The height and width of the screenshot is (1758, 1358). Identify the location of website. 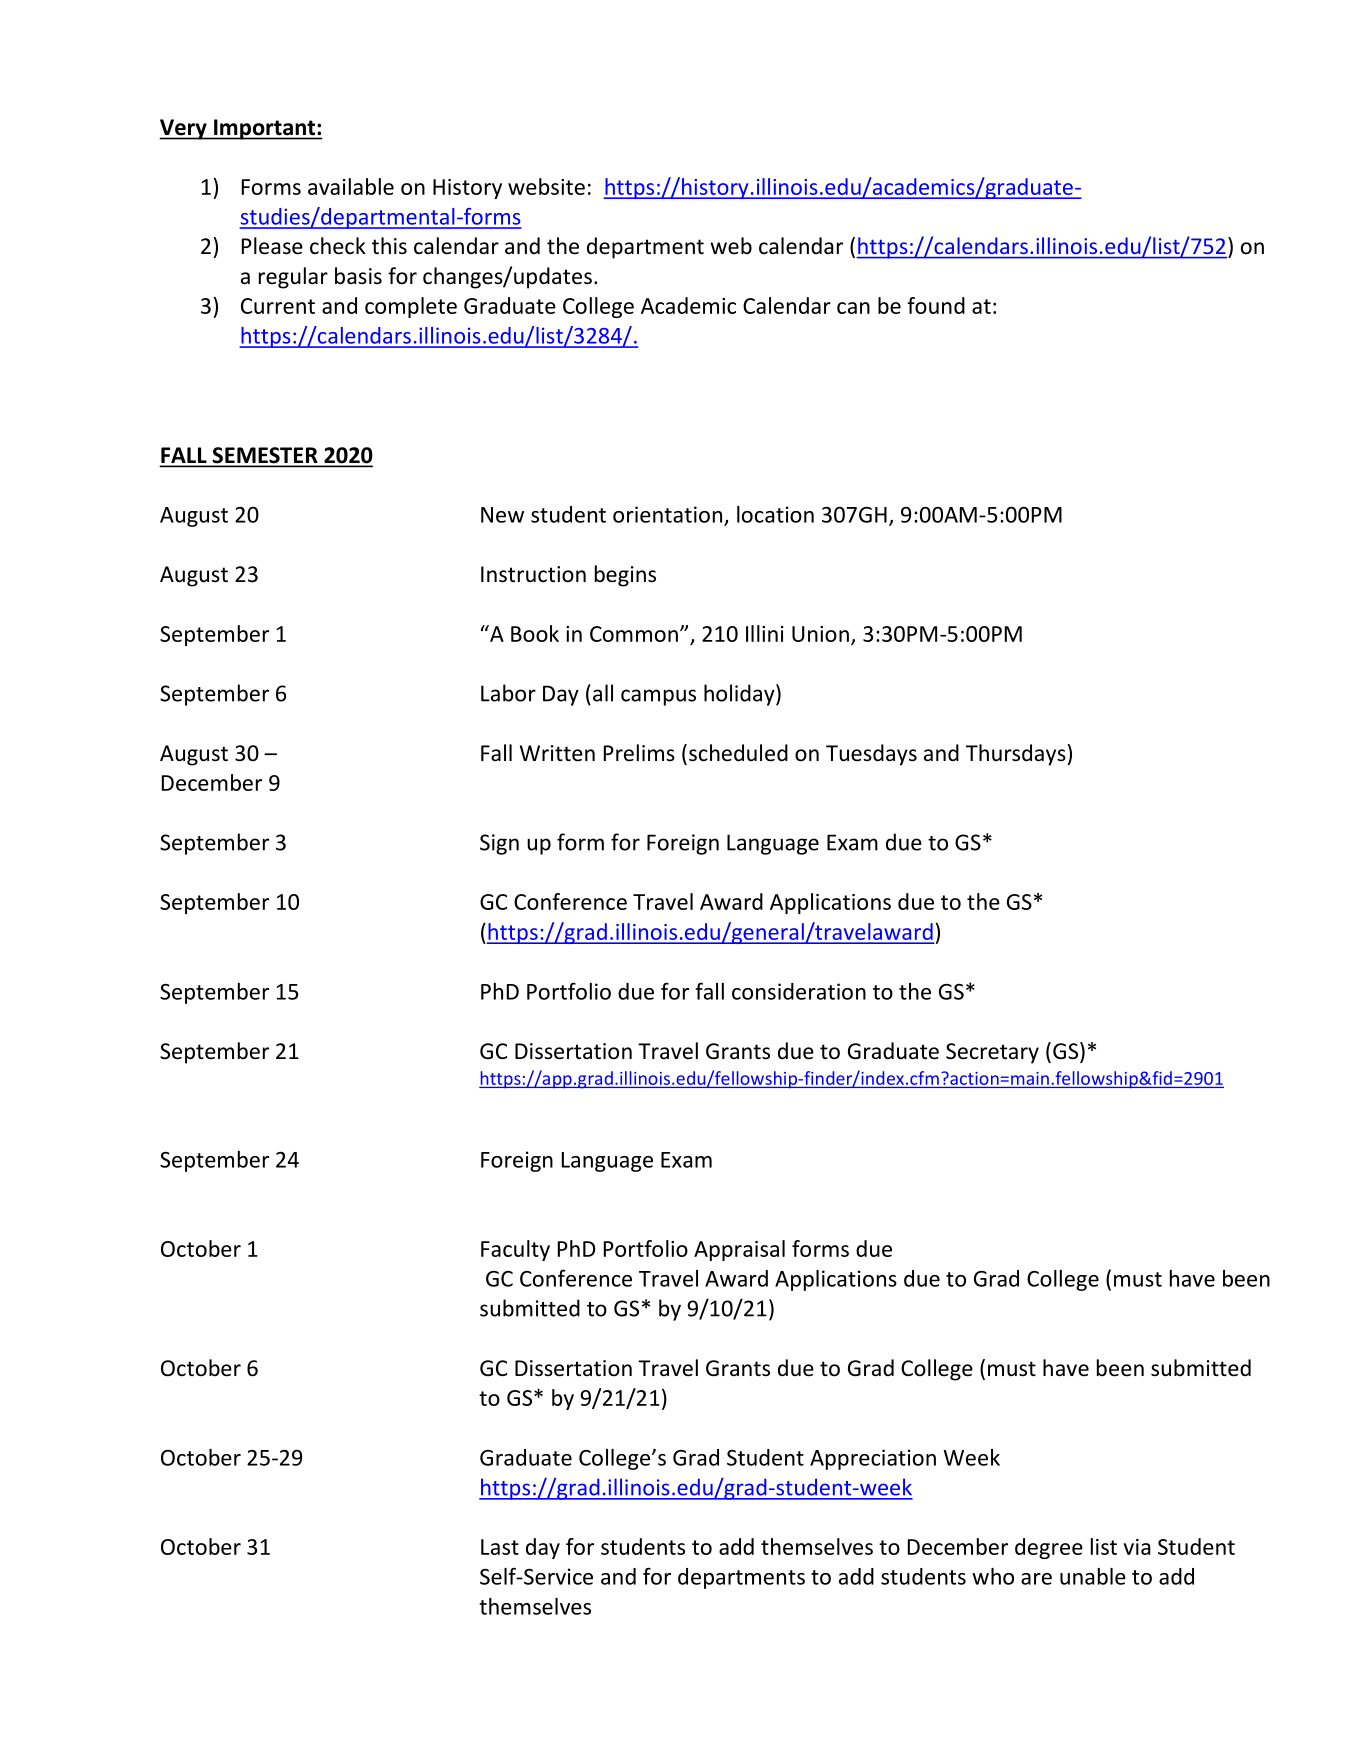
(546, 186).
